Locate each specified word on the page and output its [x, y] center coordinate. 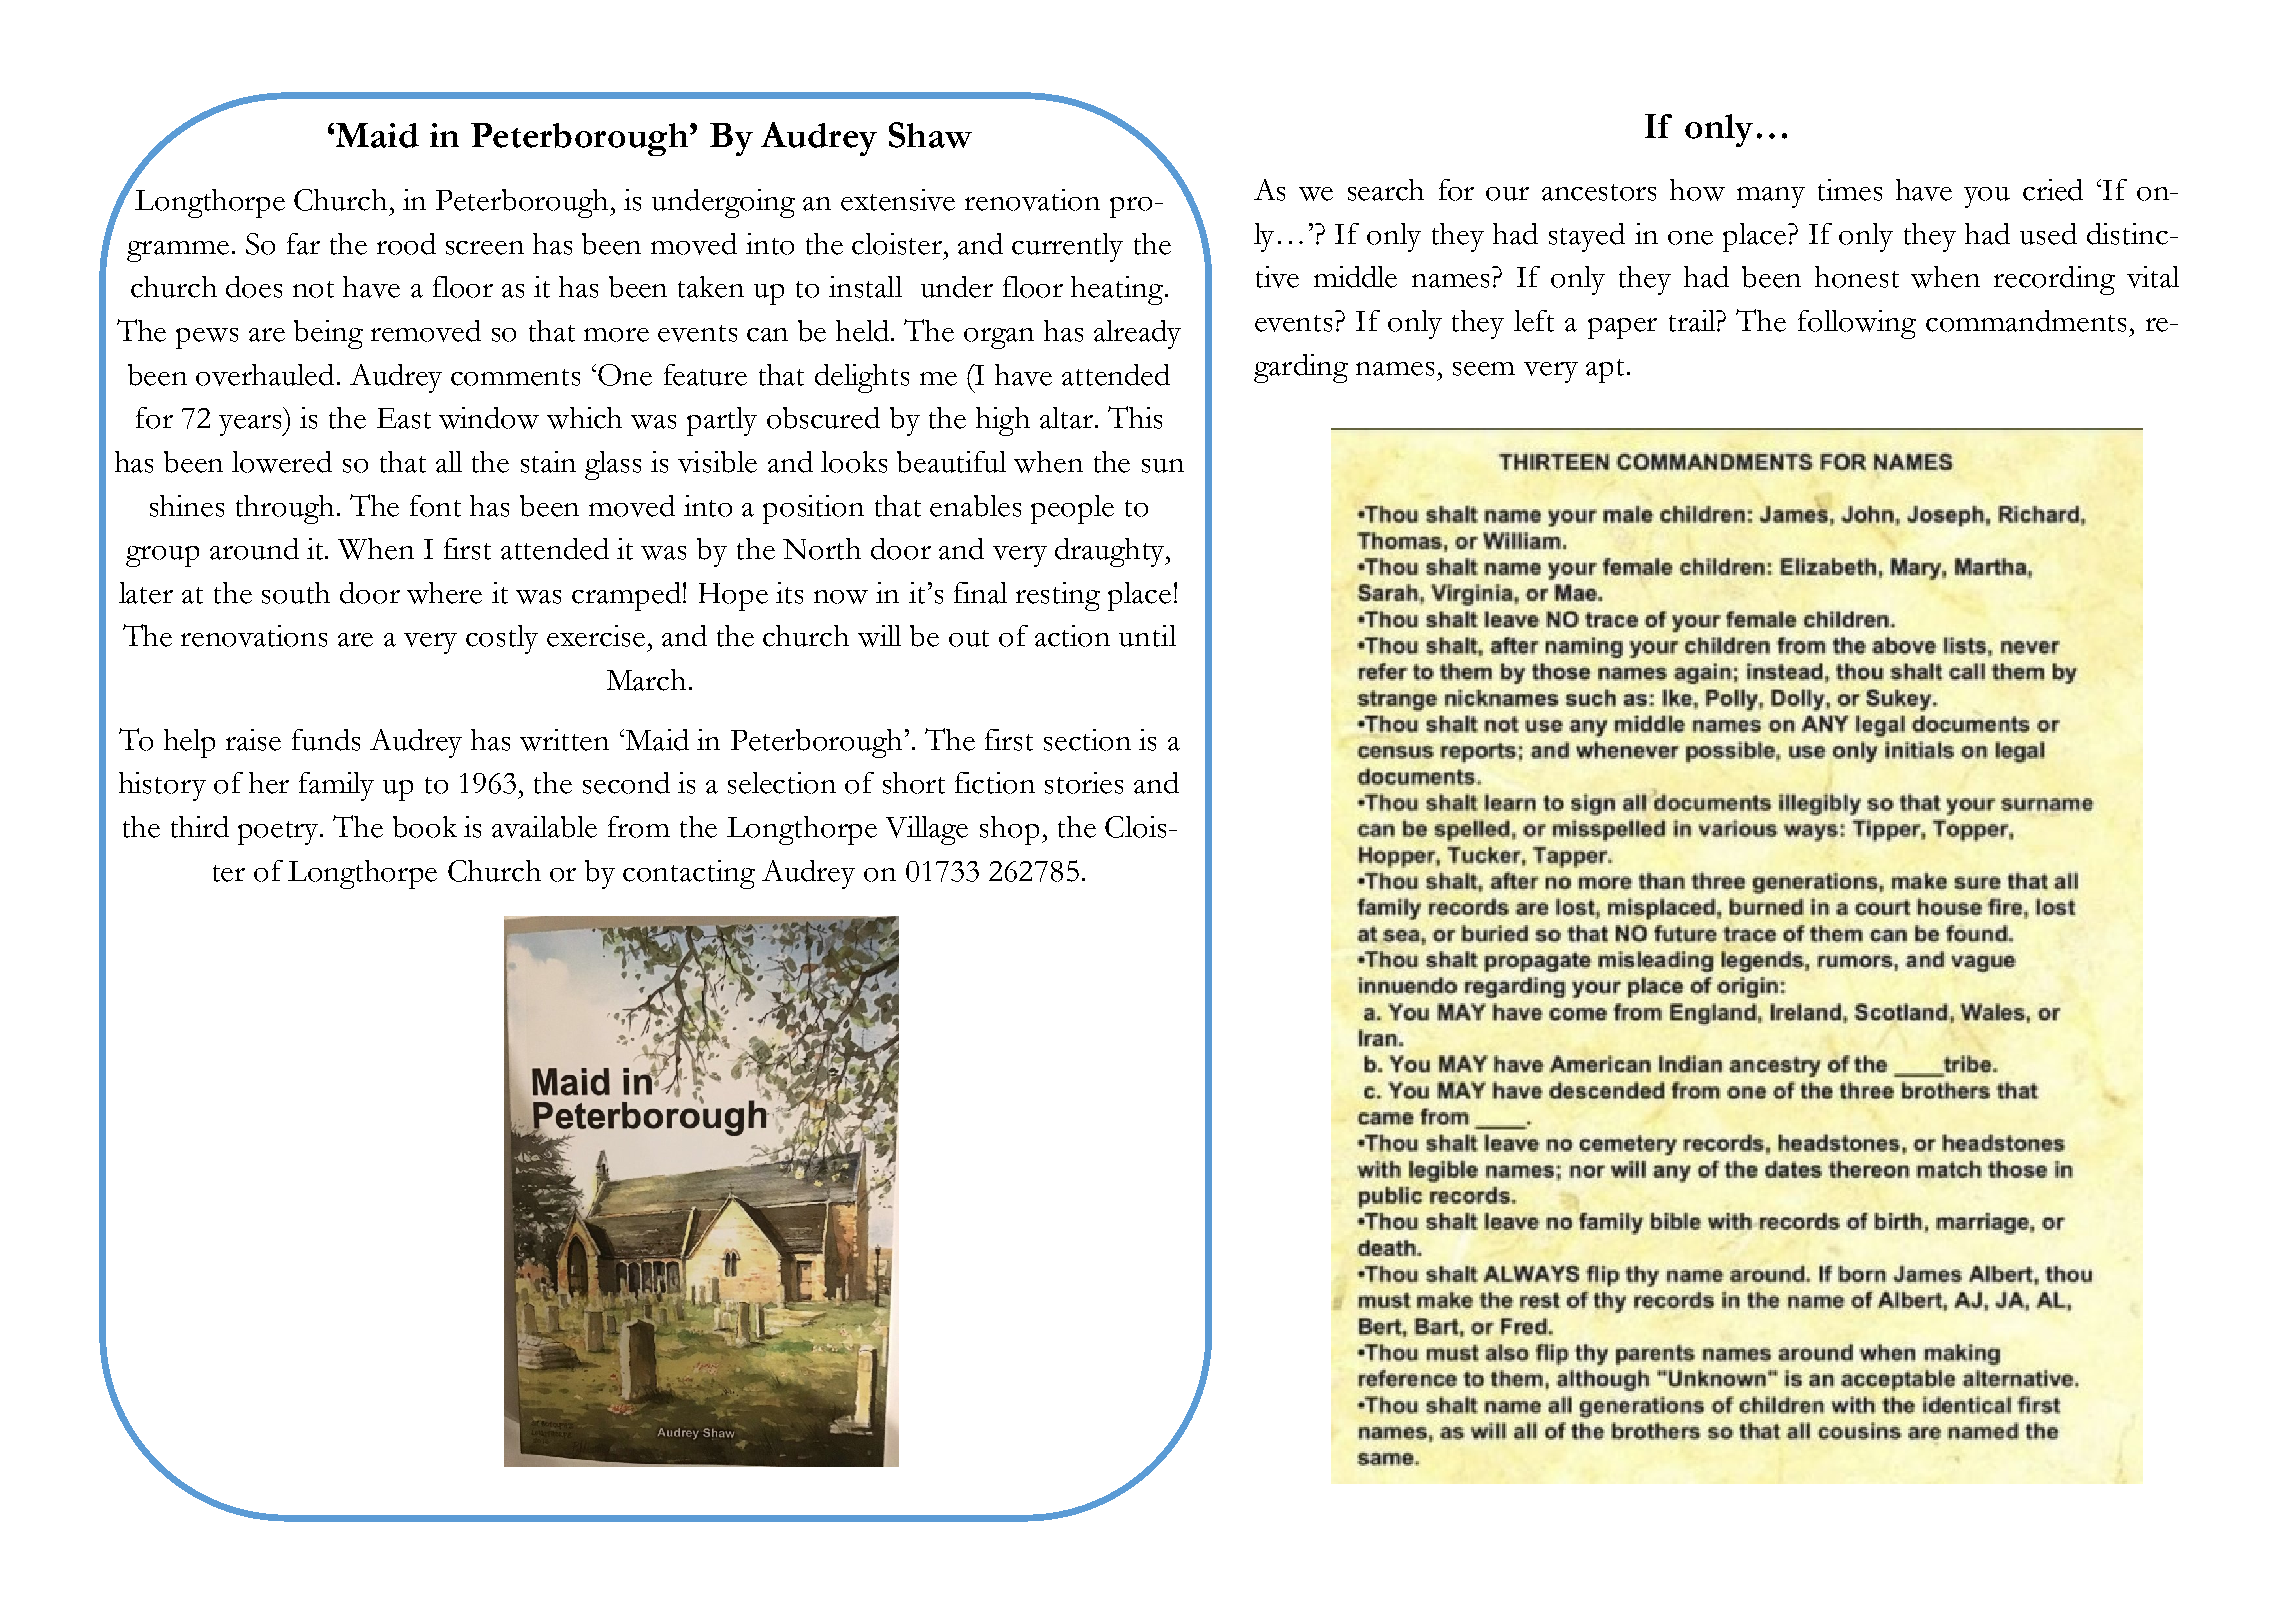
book [425, 827]
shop [1009, 830]
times [1850, 190]
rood [406, 244]
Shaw [930, 135]
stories [1084, 783]
